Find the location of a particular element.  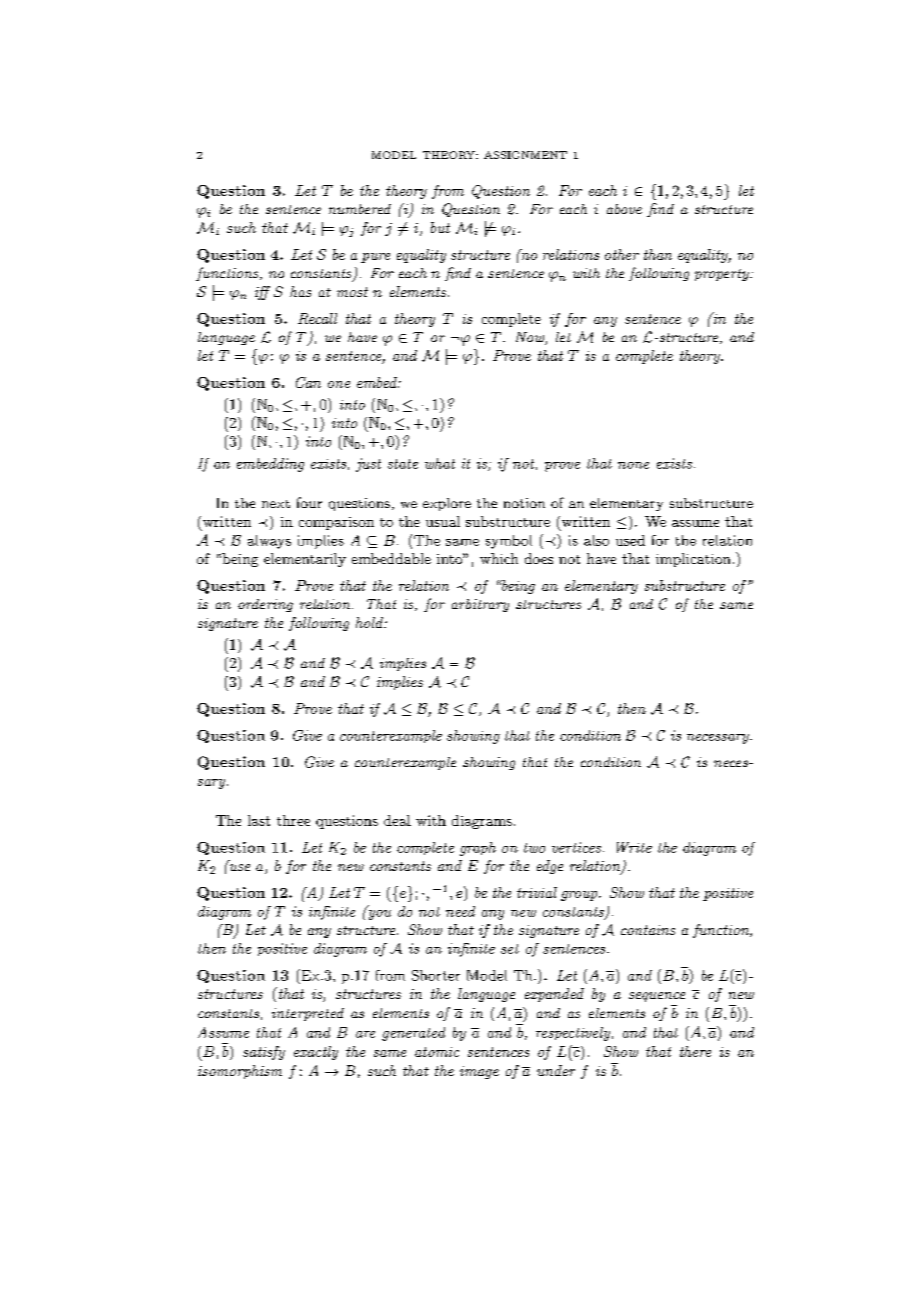

none is located at coordinates (633, 465).
